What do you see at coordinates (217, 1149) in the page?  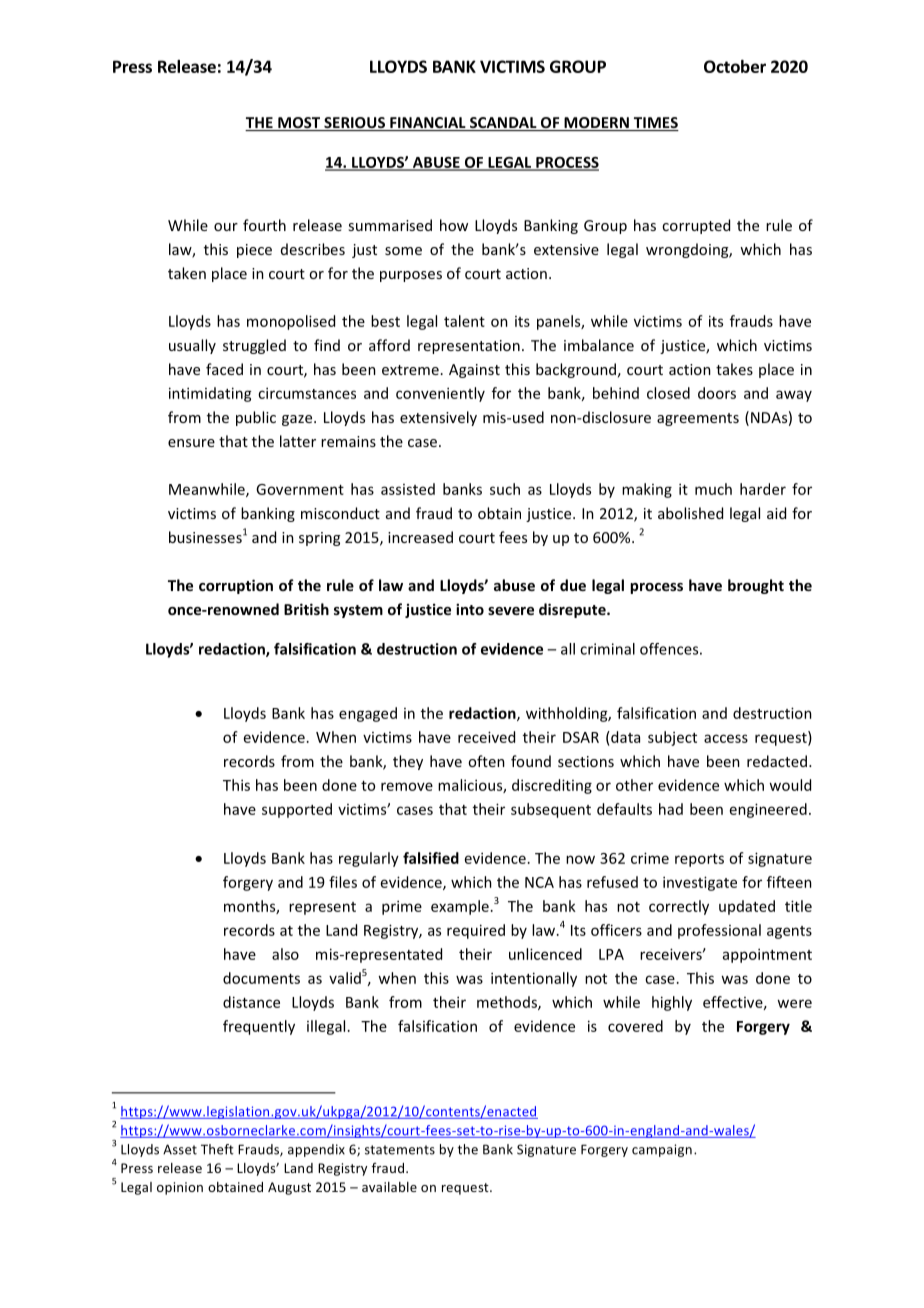 I see `Theft` at bounding box center [217, 1149].
